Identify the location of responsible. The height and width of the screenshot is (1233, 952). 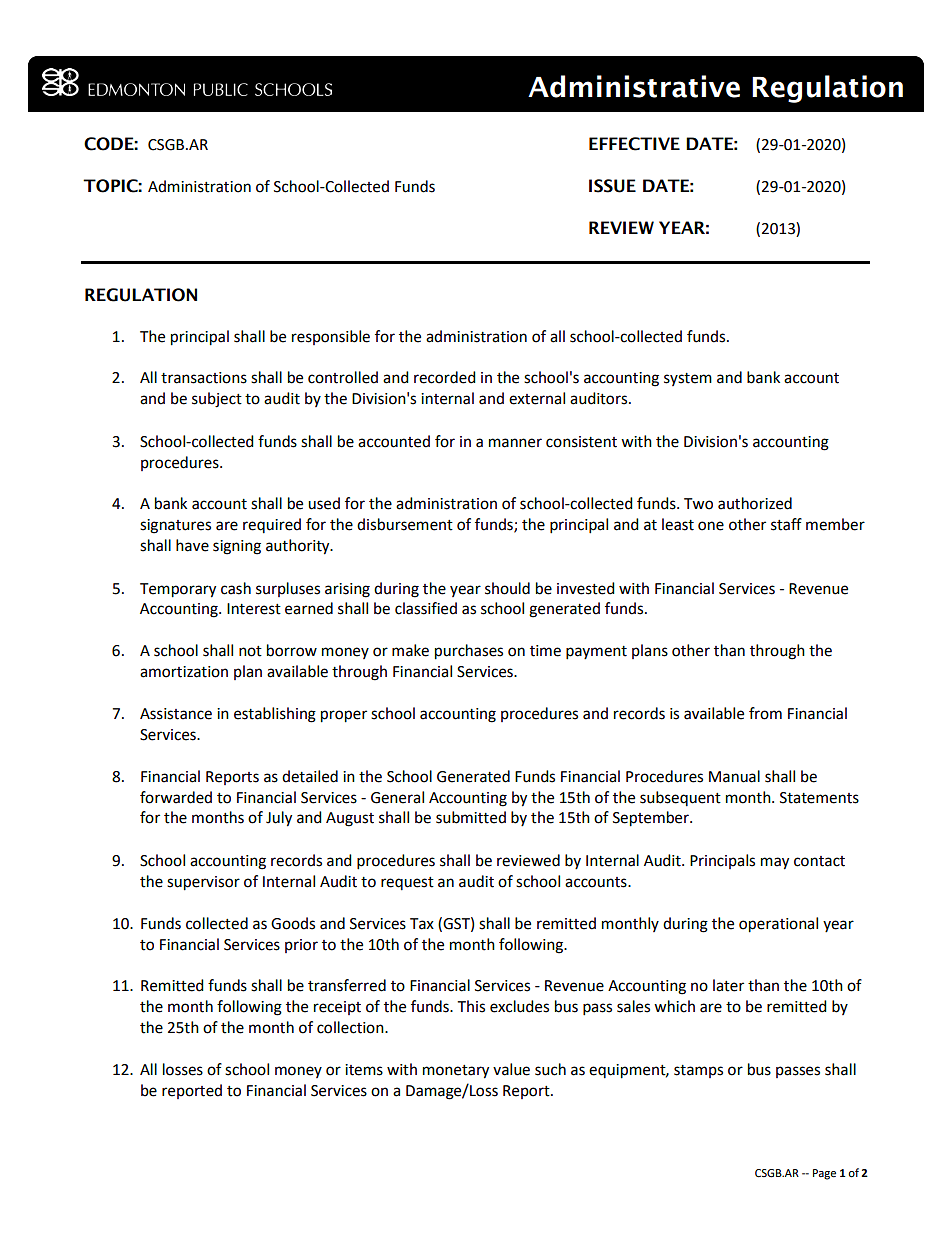
(331, 337).
